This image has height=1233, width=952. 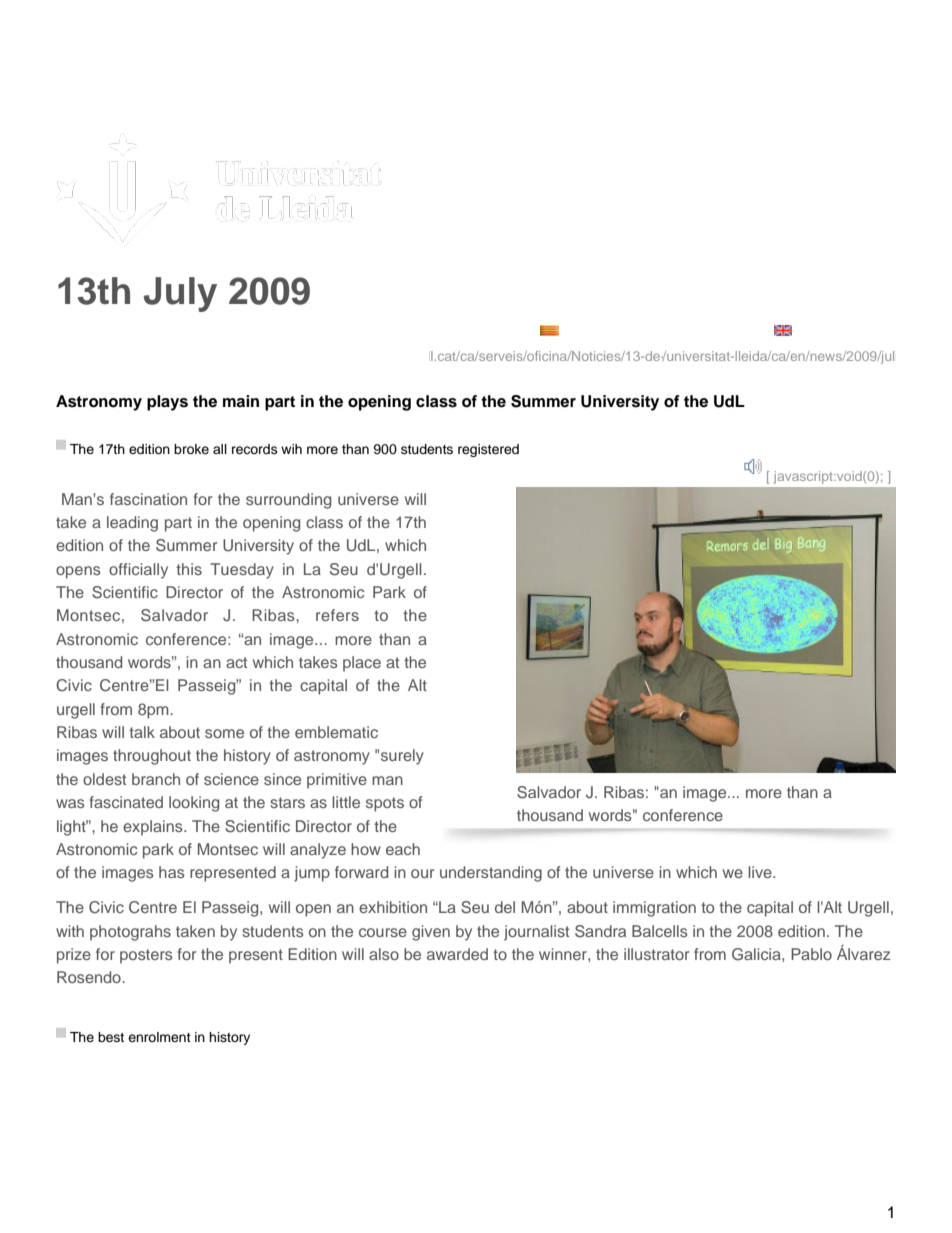 I want to click on refers, so click(x=337, y=615).
